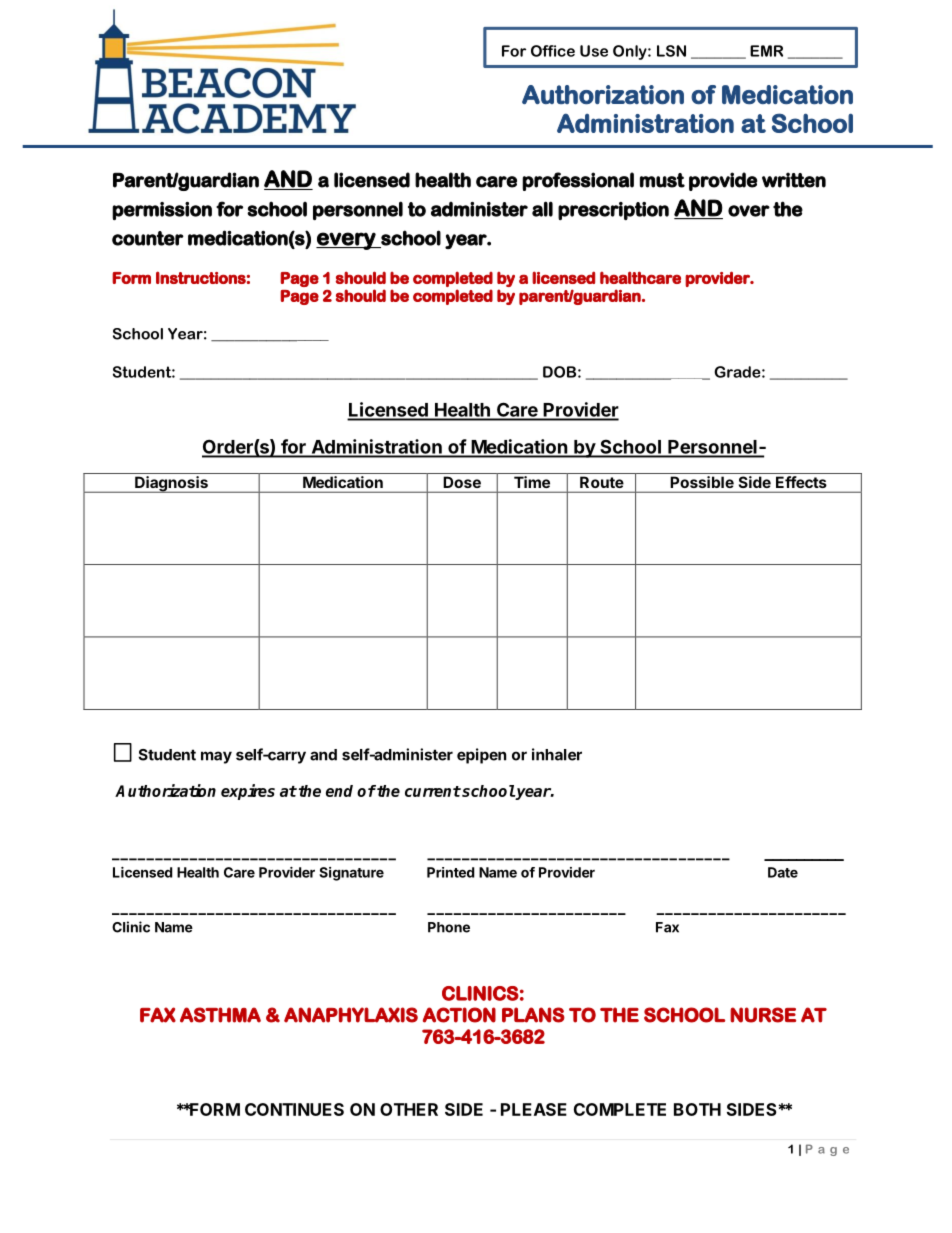 The height and width of the page is (1233, 952). I want to click on LSN, so click(671, 51).
